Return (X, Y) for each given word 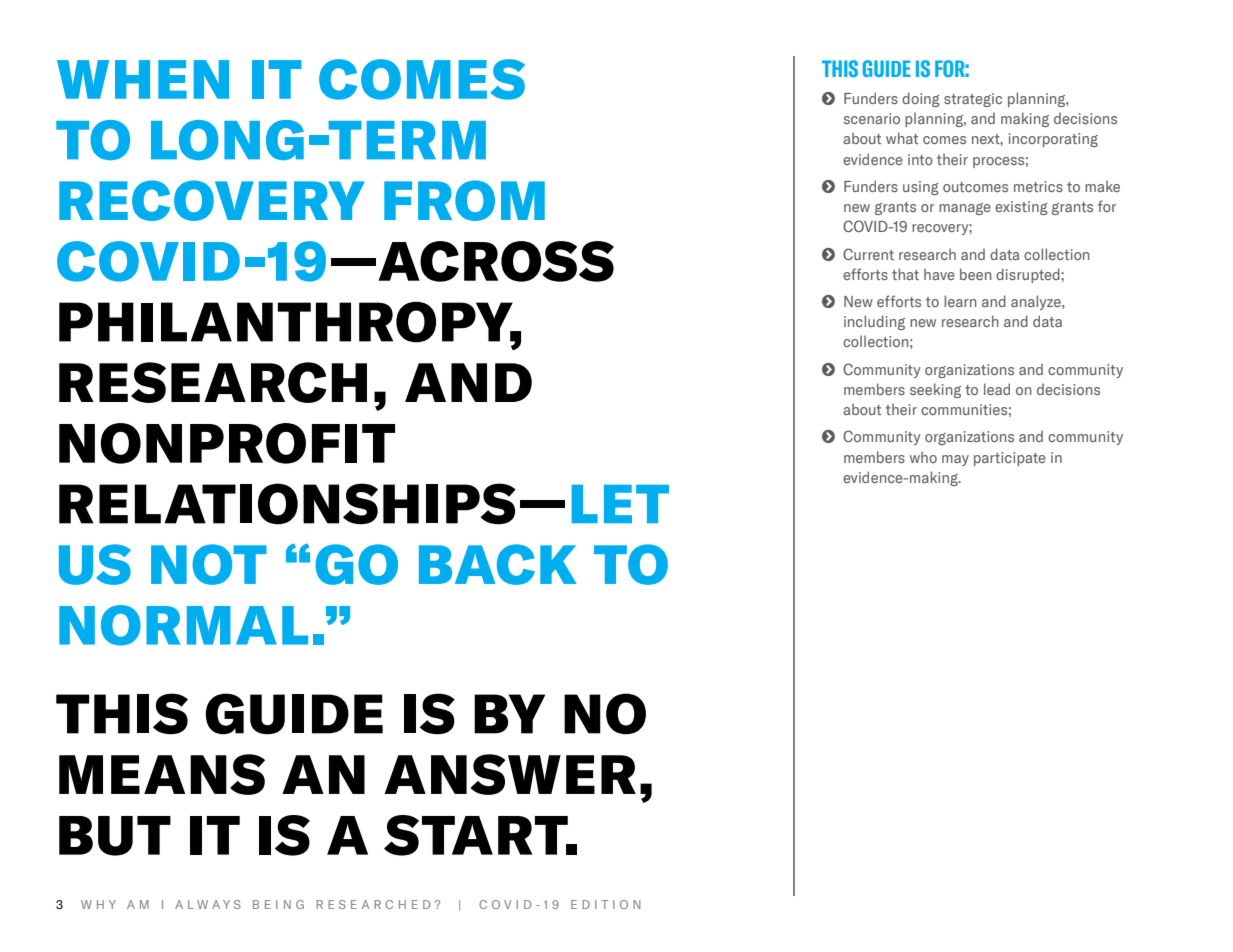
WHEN (143, 79)
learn (960, 301)
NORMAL (183, 625)
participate (1010, 459)
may (955, 460)
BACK (498, 564)
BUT (115, 836)
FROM (464, 200)
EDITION (606, 904)
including (874, 322)
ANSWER (510, 774)
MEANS (162, 774)
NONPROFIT (227, 443)
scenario (872, 118)
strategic (973, 100)
